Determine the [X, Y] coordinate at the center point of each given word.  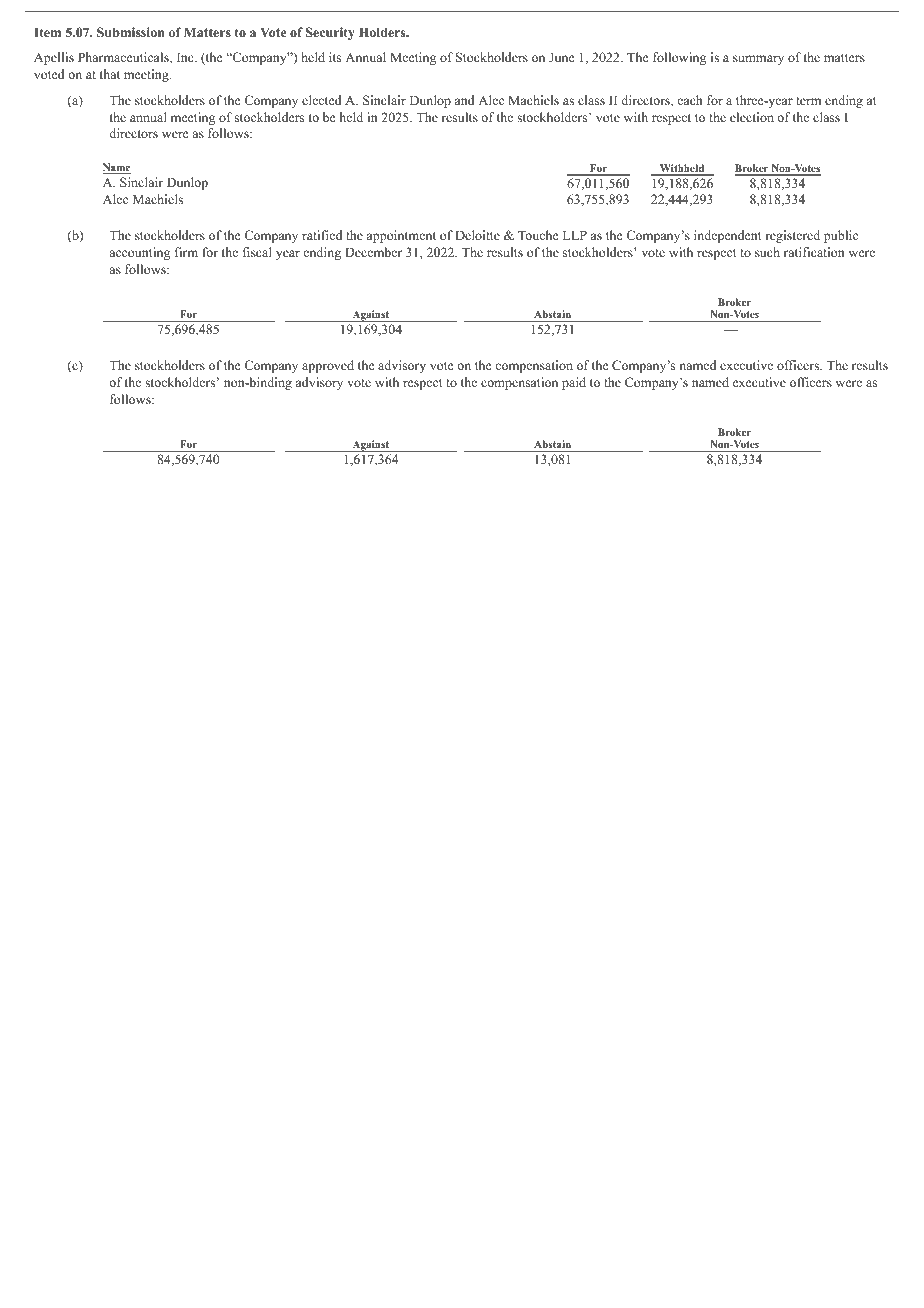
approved [328, 366]
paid [574, 383]
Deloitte [477, 235]
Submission [131, 32]
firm [186, 252]
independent [728, 236]
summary [758, 60]
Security [330, 33]
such [767, 252]
